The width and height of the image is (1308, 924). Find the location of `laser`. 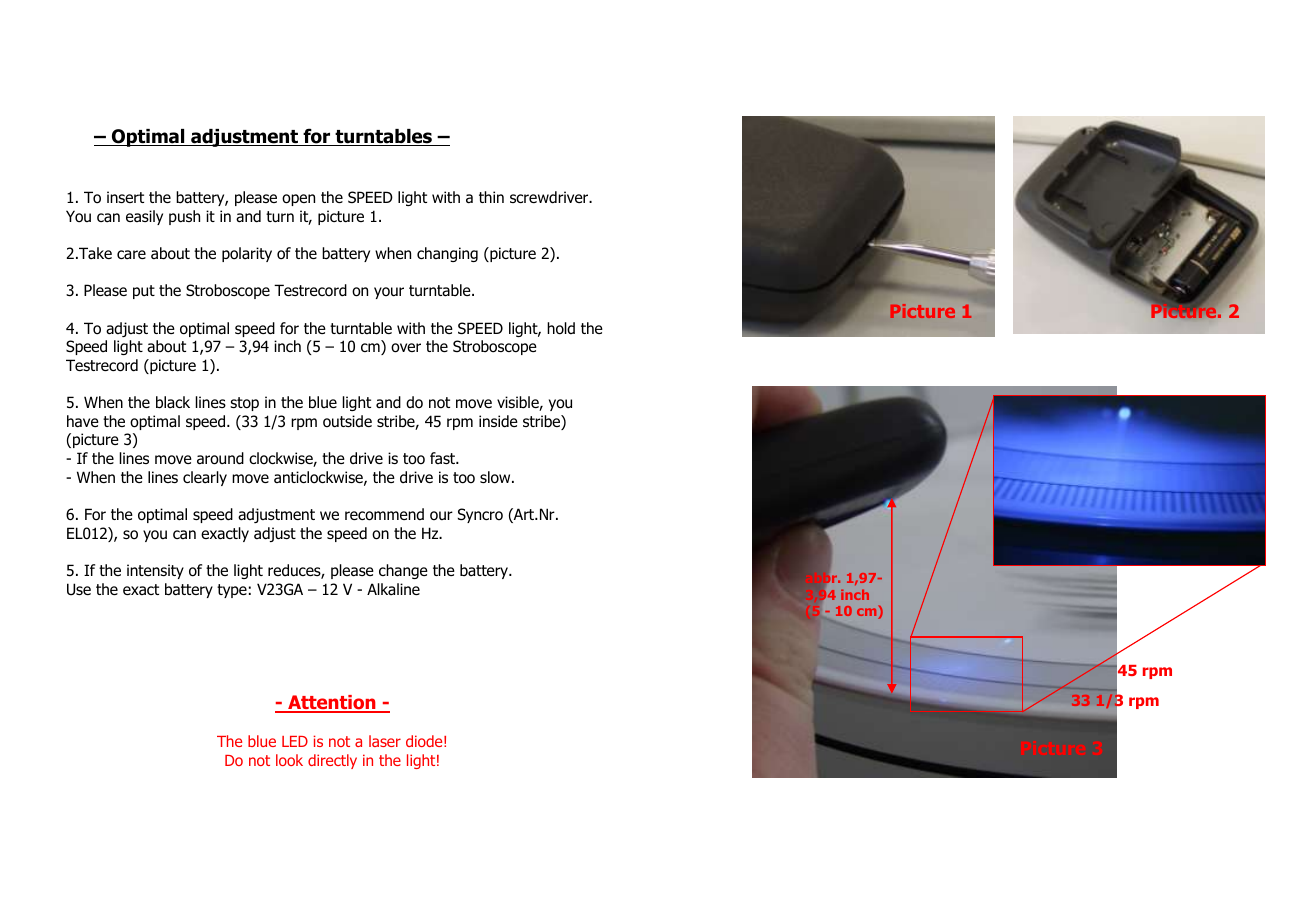

laser is located at coordinates (385, 741).
